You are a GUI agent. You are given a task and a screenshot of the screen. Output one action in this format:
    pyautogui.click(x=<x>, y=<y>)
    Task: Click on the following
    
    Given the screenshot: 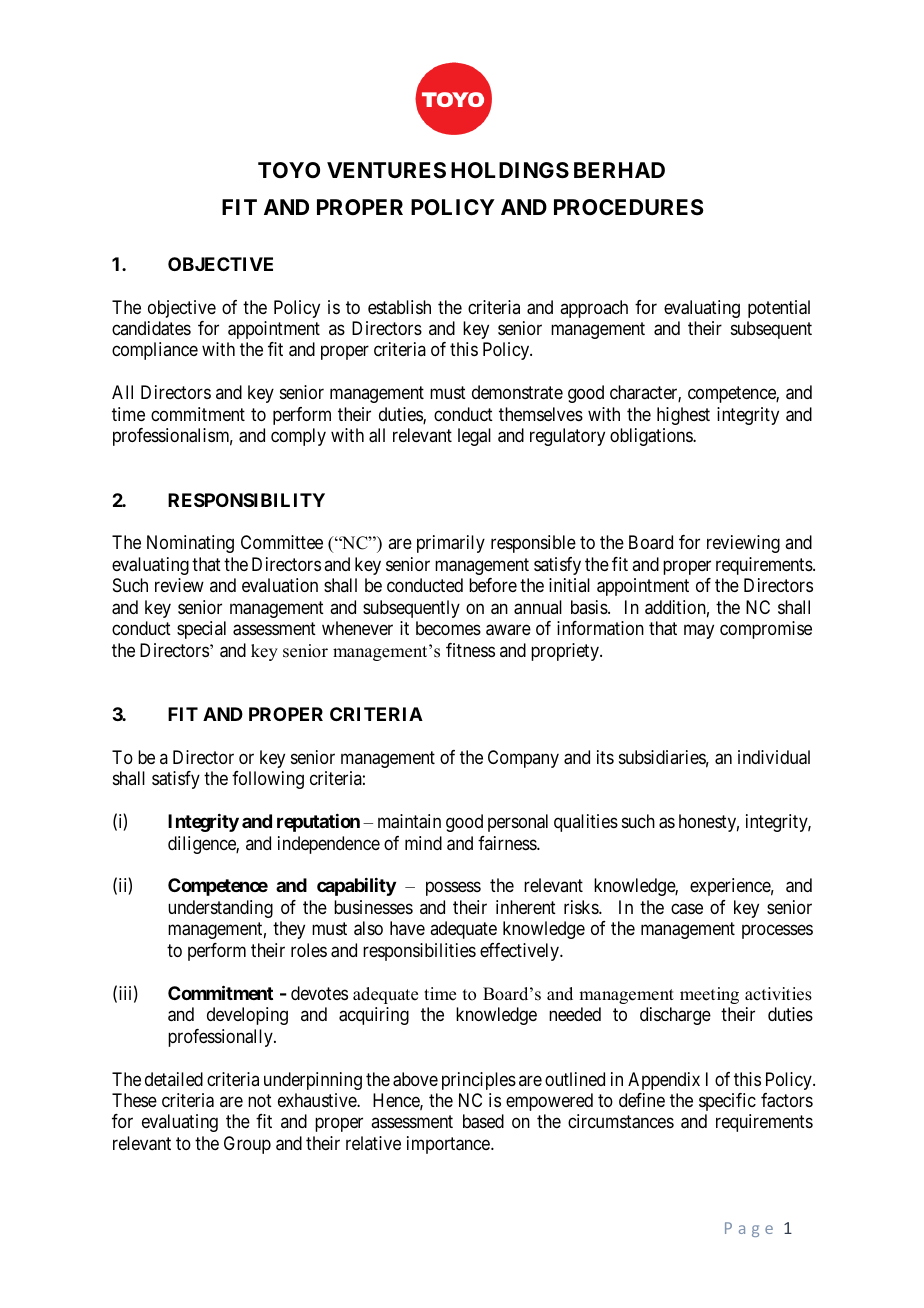 What is the action you would take?
    pyautogui.click(x=268, y=780)
